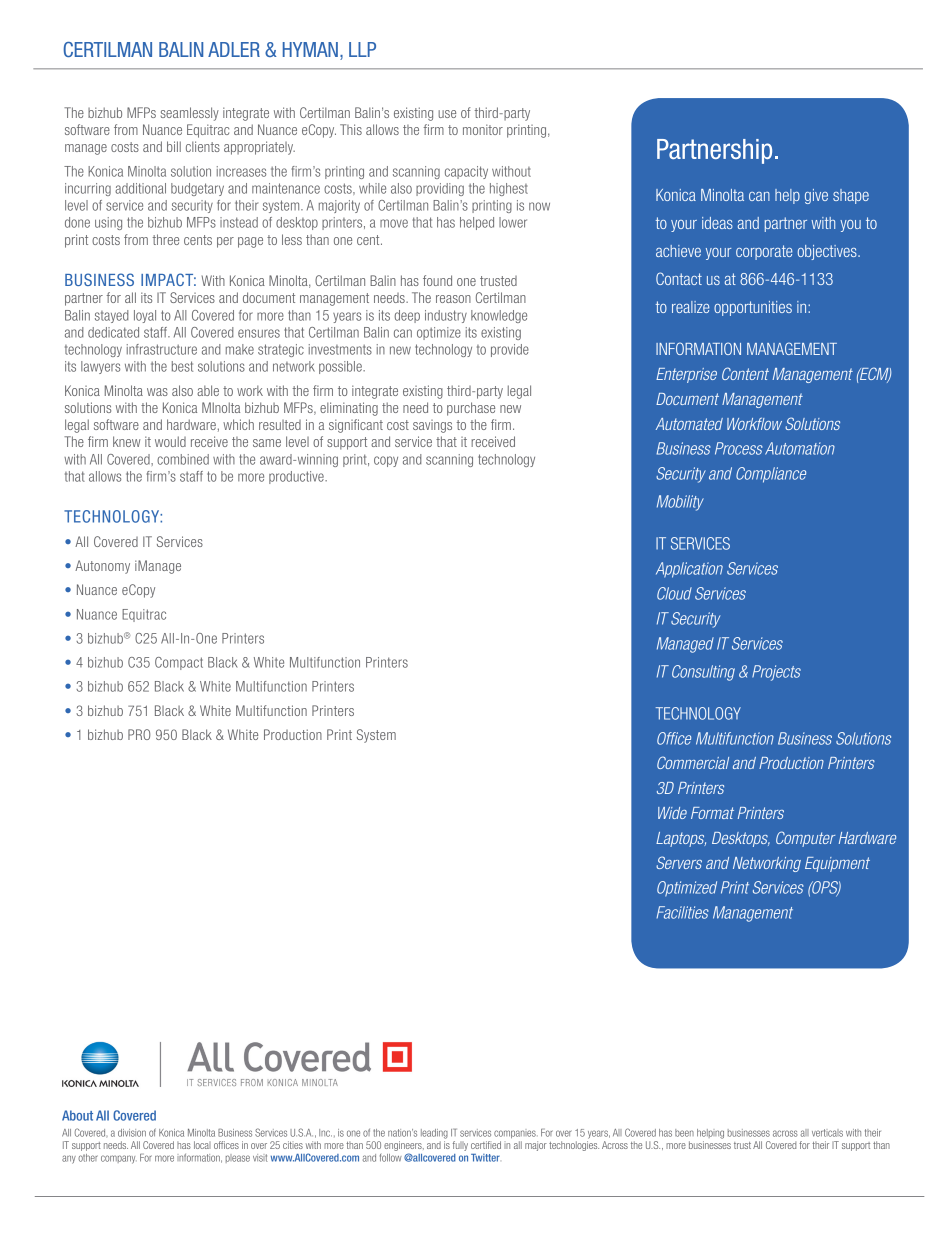  Describe the element at coordinates (170, 441) in the image. I see `would` at that location.
